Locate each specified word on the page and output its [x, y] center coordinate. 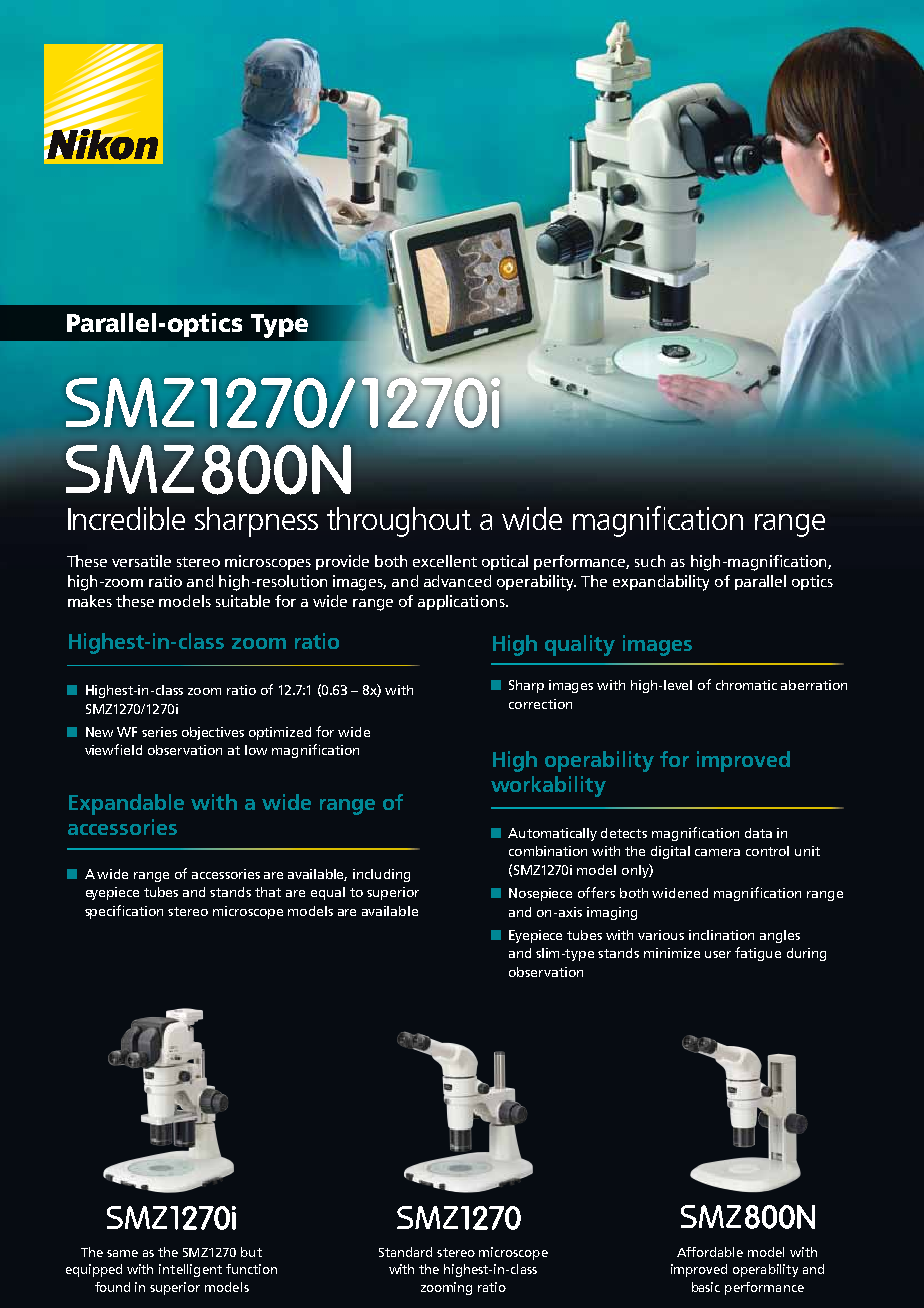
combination [548, 851]
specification [124, 912]
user [718, 954]
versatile [141, 561]
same [122, 1253]
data [758, 833]
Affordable [710, 1252]
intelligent [190, 1270]
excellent [445, 561]
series [159, 732]
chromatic [746, 685]
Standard [405, 1252]
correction [540, 704]
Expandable [126, 804]
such [650, 561]
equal [328, 893]
